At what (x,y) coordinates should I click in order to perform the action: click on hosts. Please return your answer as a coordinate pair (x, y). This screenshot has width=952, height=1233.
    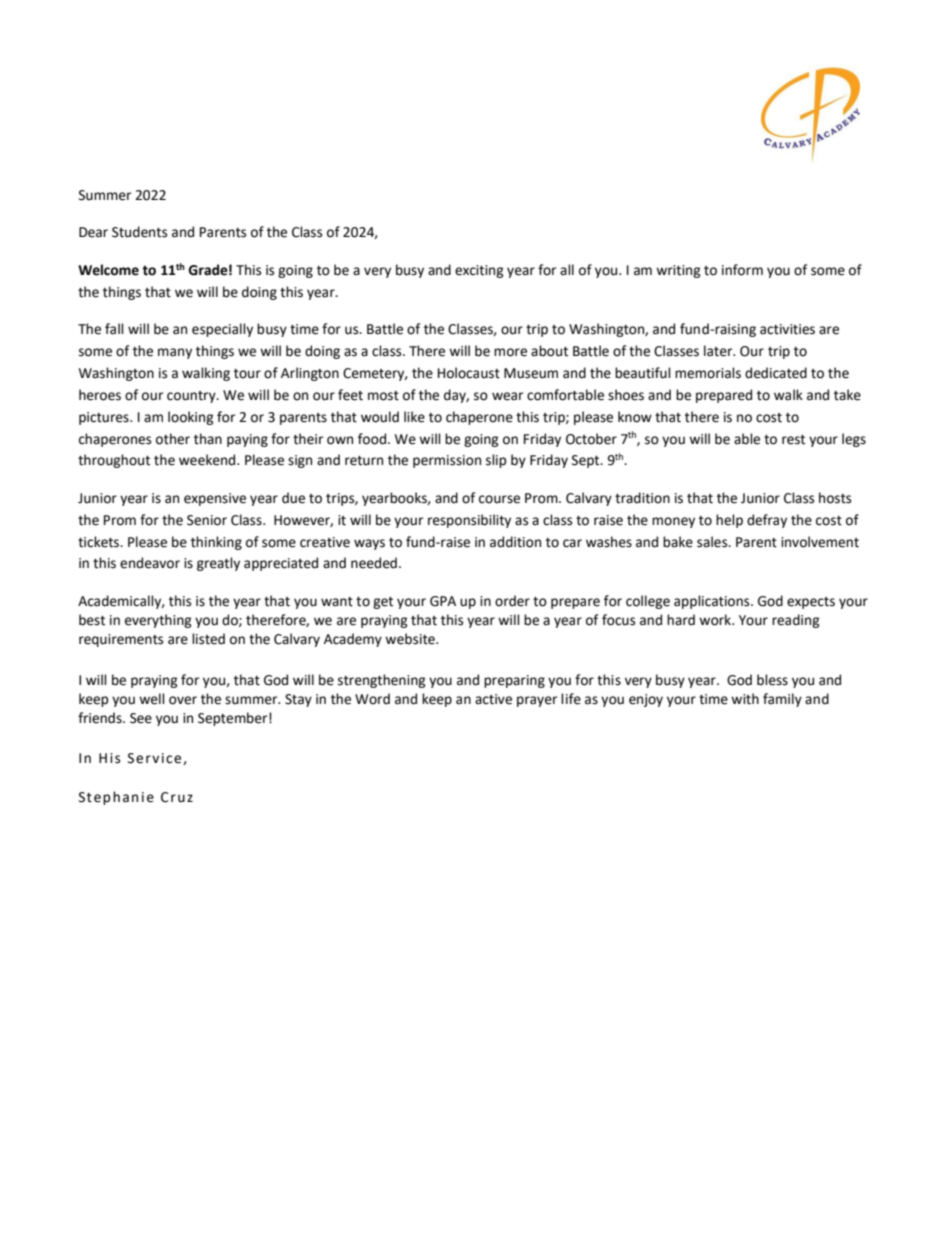
    Looking at the image, I should click on (835, 498).
